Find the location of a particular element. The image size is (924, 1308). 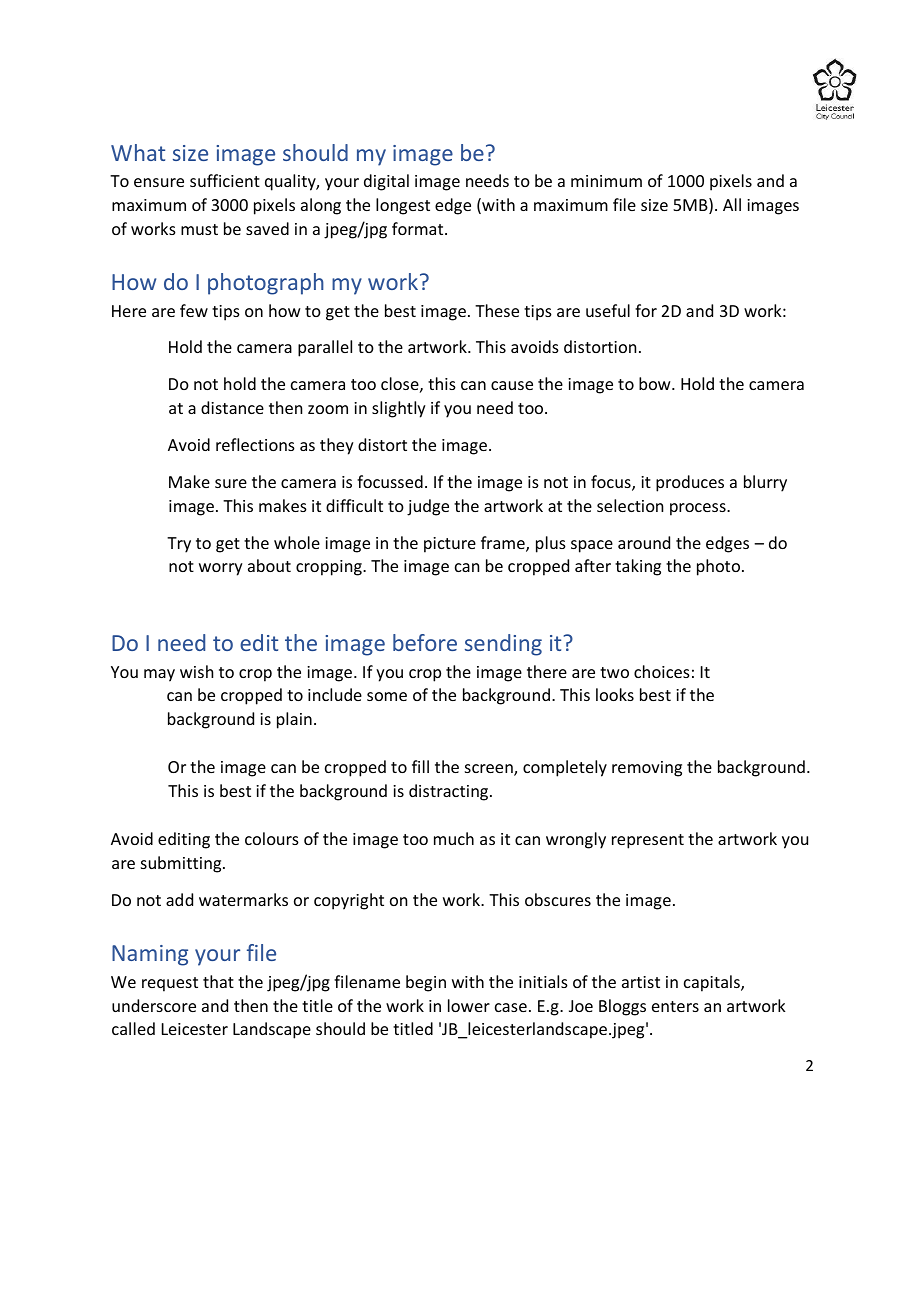

These is located at coordinates (497, 310).
